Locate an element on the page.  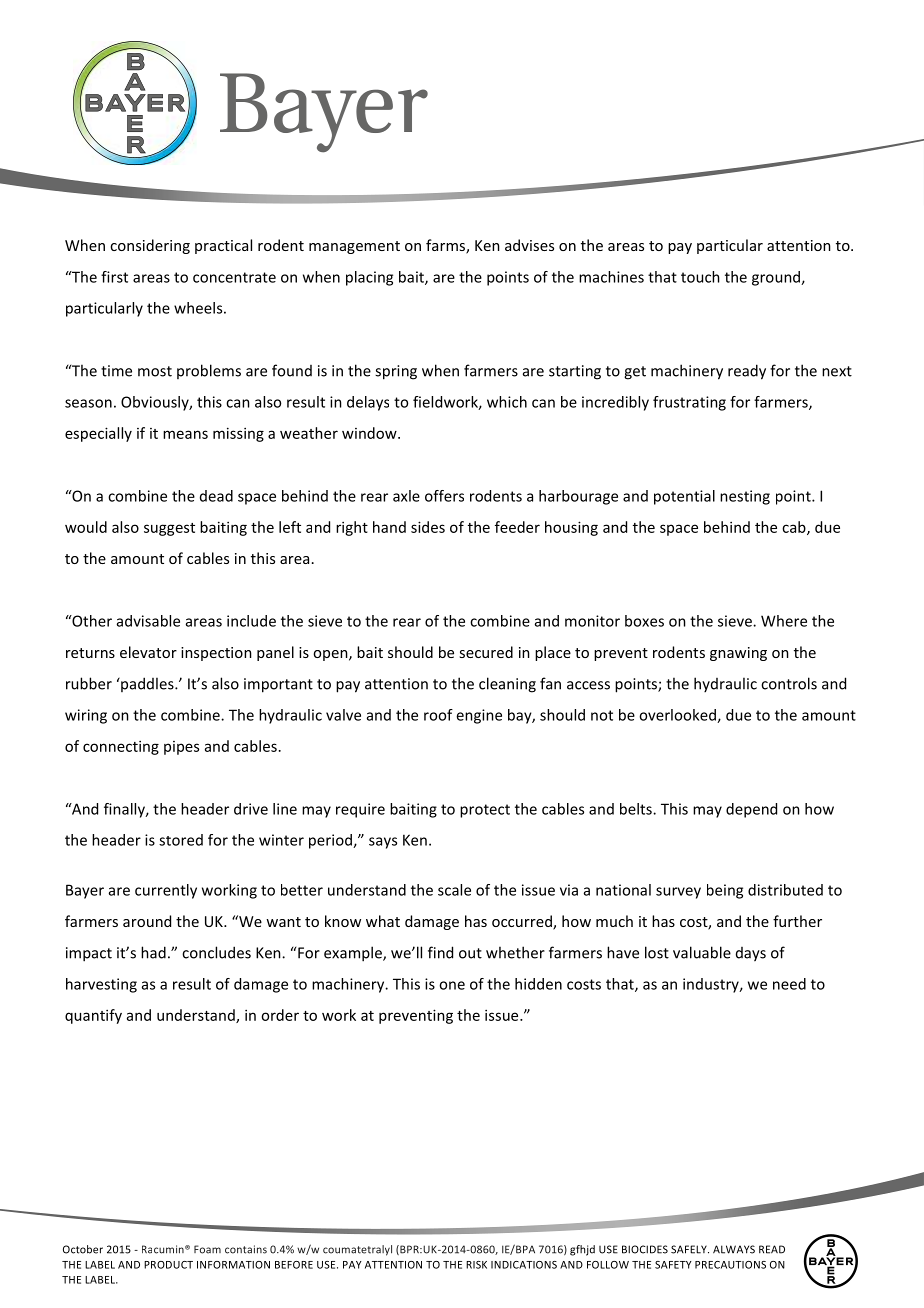
advisable is located at coordinates (148, 621).
